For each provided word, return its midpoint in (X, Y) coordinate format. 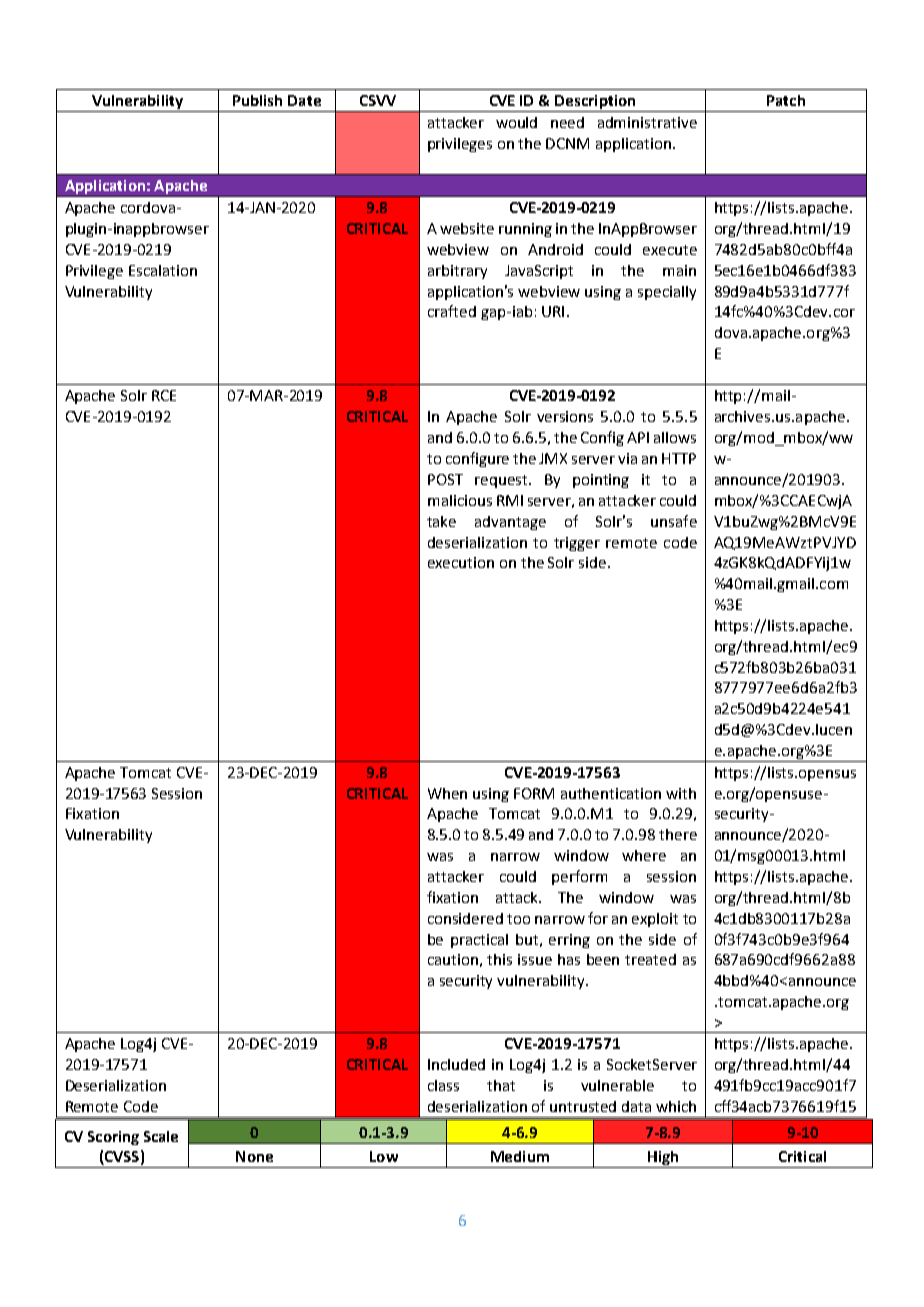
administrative (647, 122)
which (676, 1106)
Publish (257, 100)
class (443, 1085)
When (447, 793)
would (516, 122)
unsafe (674, 521)
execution (461, 562)
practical (479, 941)
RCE (164, 395)
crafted (452, 311)
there (678, 834)
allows (675, 437)
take (441, 521)
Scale (161, 1136)
